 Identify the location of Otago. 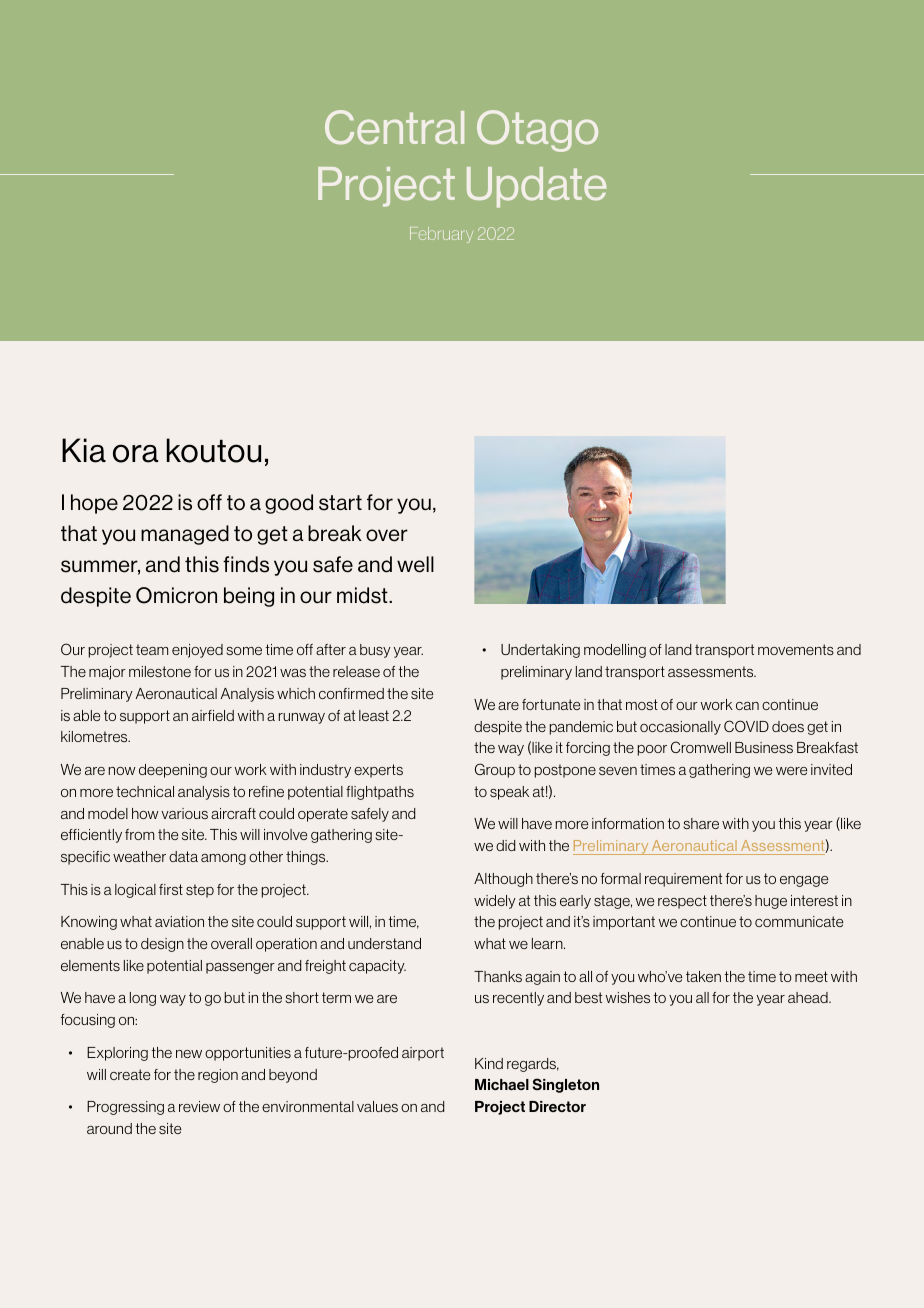
(537, 131).
